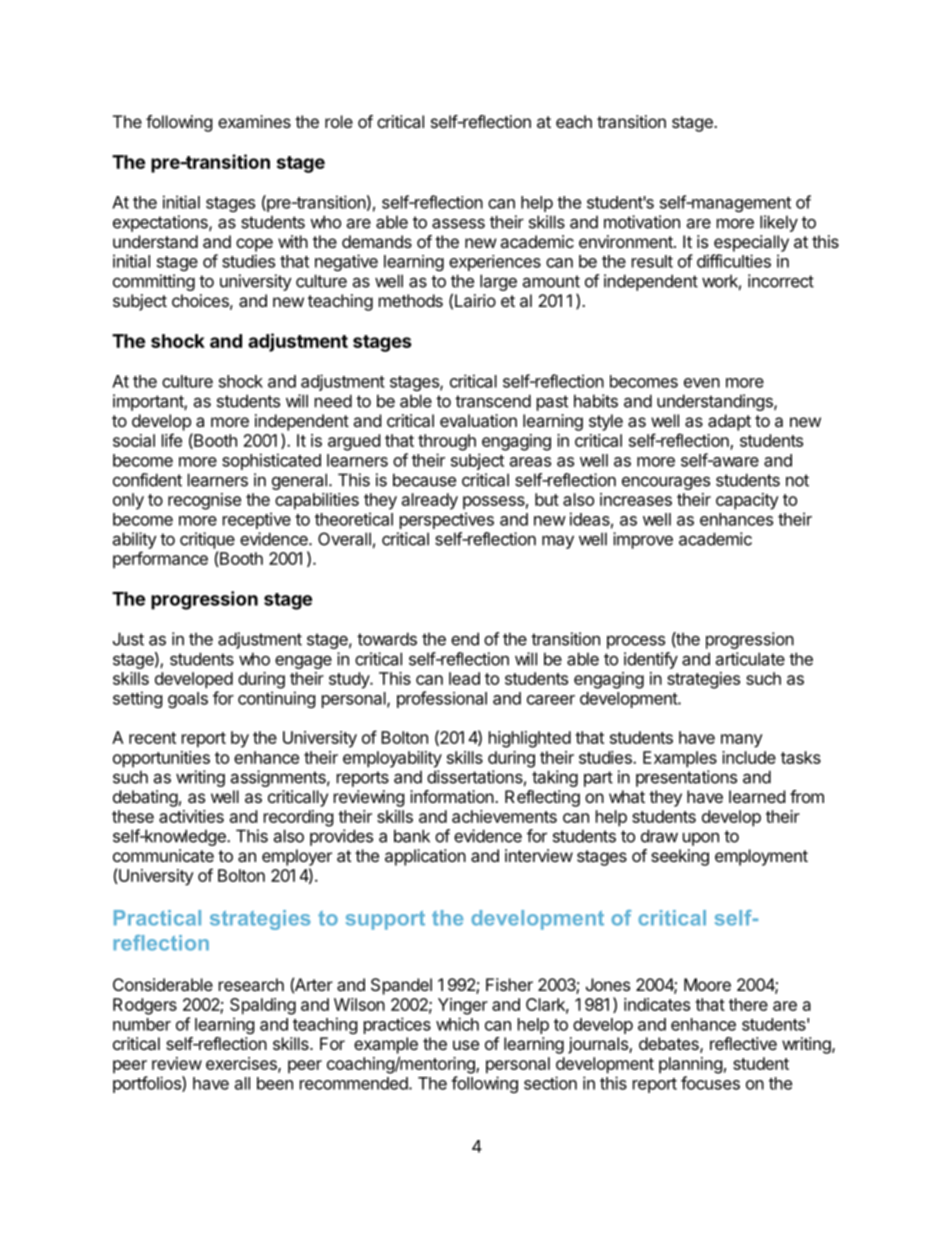 Image resolution: width=952 pixels, height=1233 pixels. I want to click on assess, so click(458, 223).
